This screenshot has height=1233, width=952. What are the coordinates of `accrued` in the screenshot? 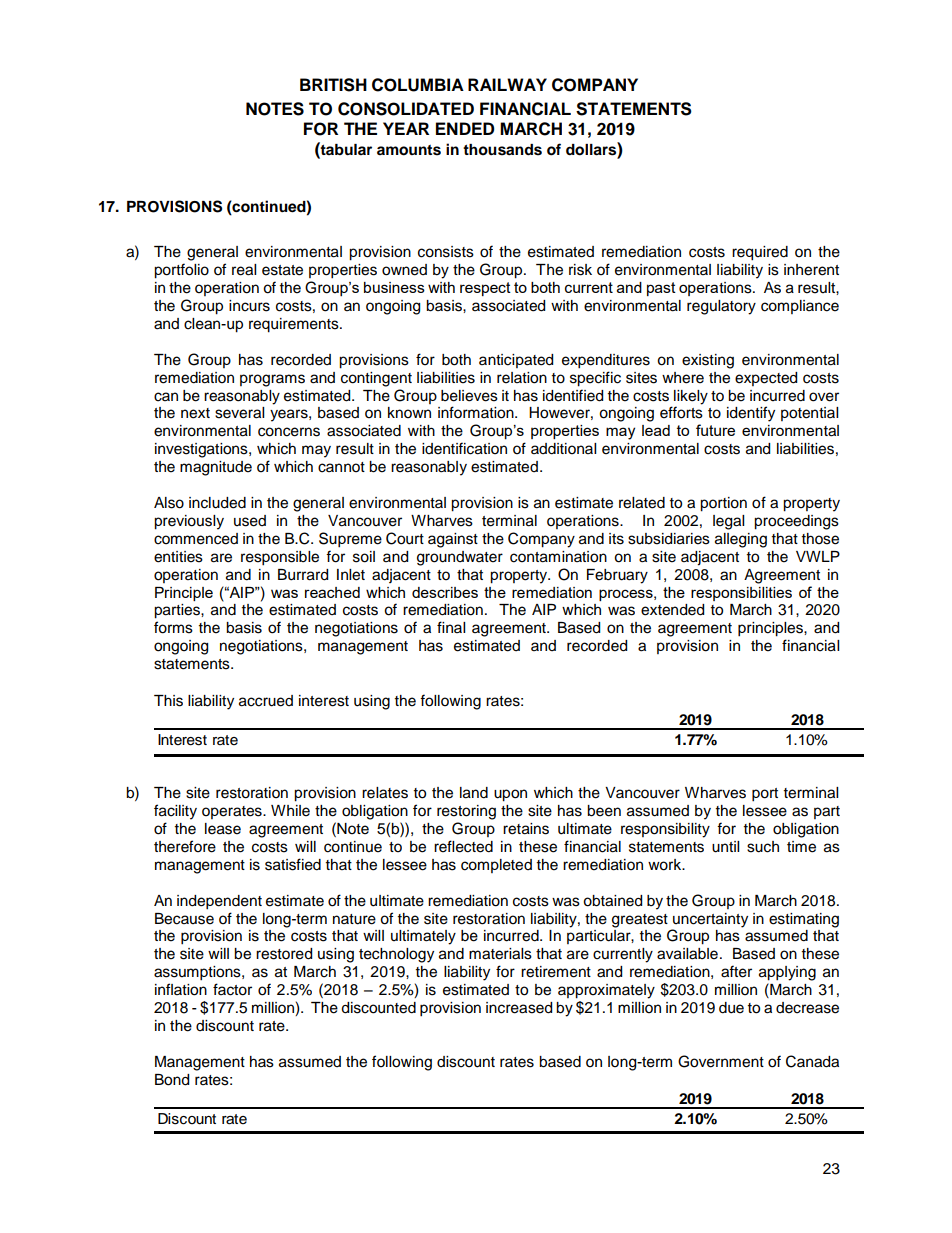 It's located at (266, 701).
